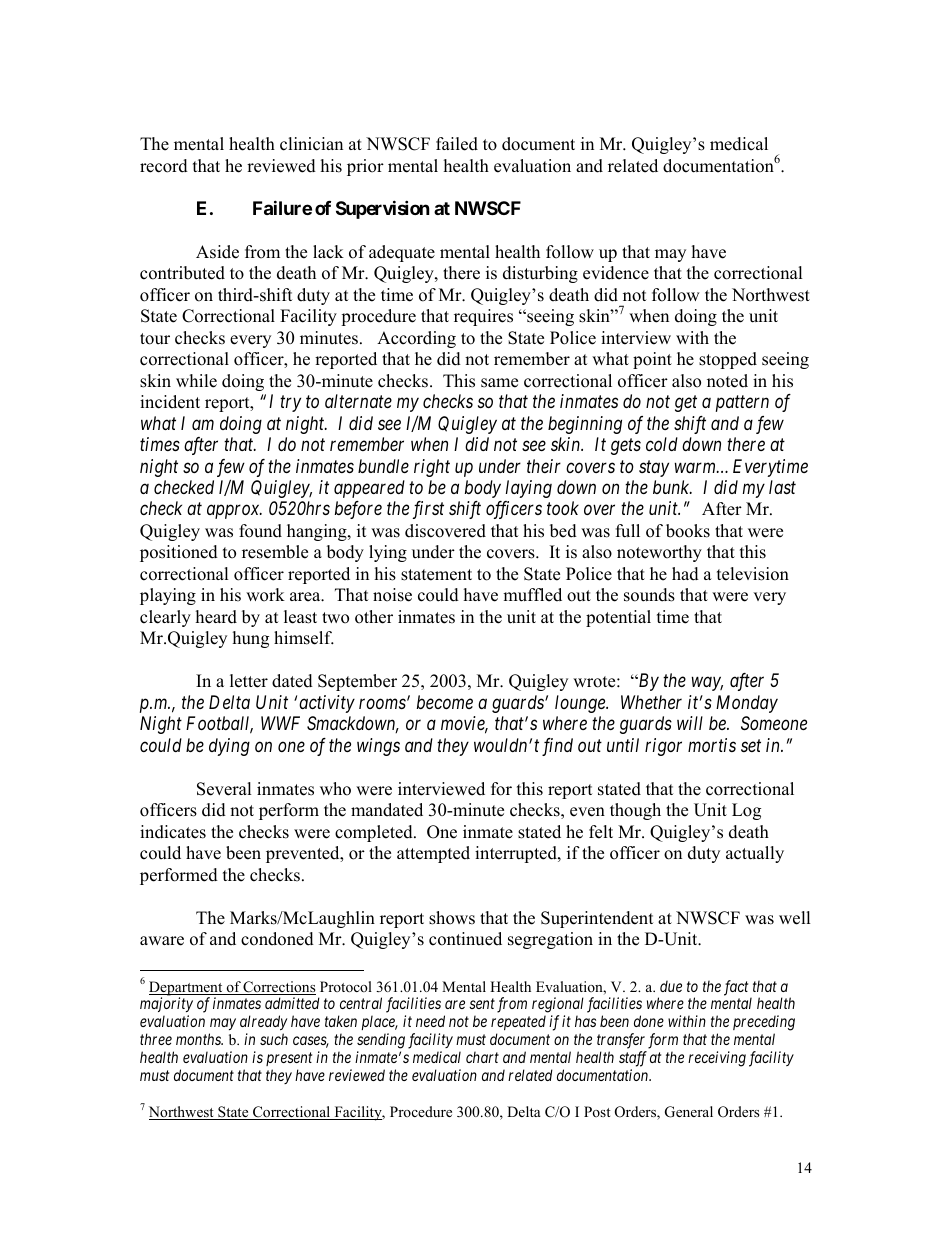  I want to click on muffled, so click(532, 595).
